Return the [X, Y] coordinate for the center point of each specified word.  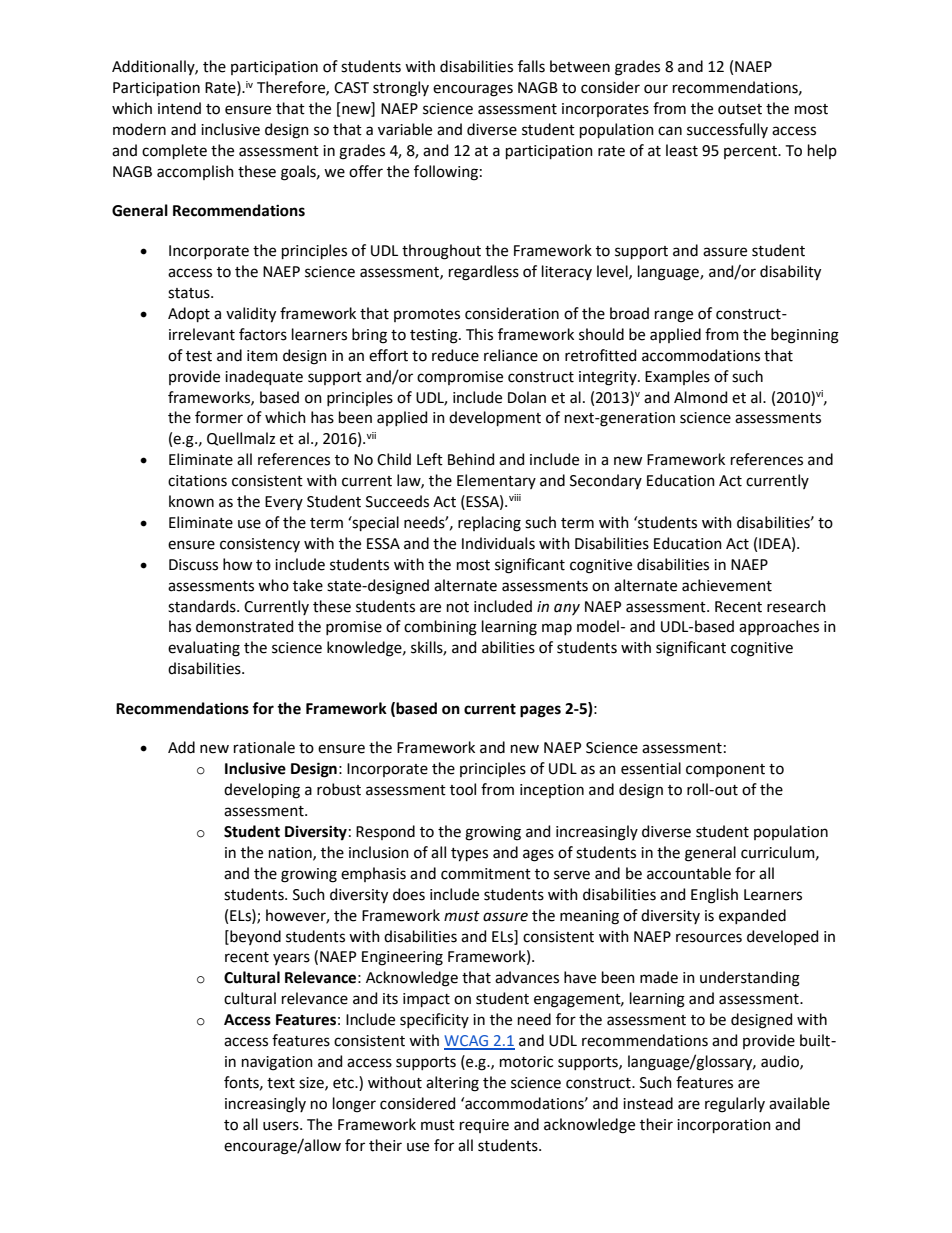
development [495, 418]
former [219, 417]
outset [740, 109]
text [281, 1083]
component [725, 770]
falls [531, 66]
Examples [677, 377]
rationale [264, 747]
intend [179, 108]
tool [463, 789]
